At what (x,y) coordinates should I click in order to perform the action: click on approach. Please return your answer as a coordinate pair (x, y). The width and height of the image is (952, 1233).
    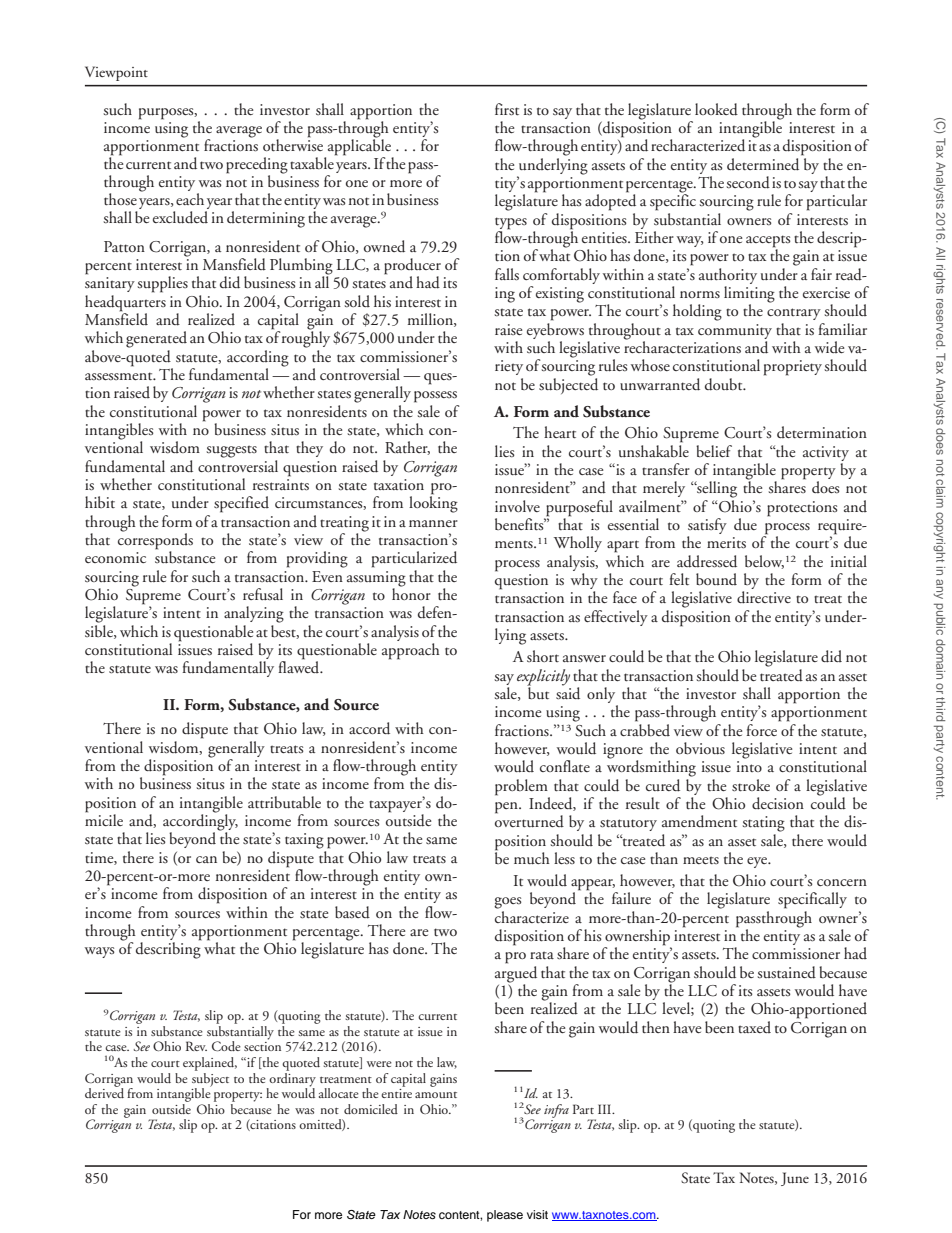
    Looking at the image, I should click on (411, 651).
